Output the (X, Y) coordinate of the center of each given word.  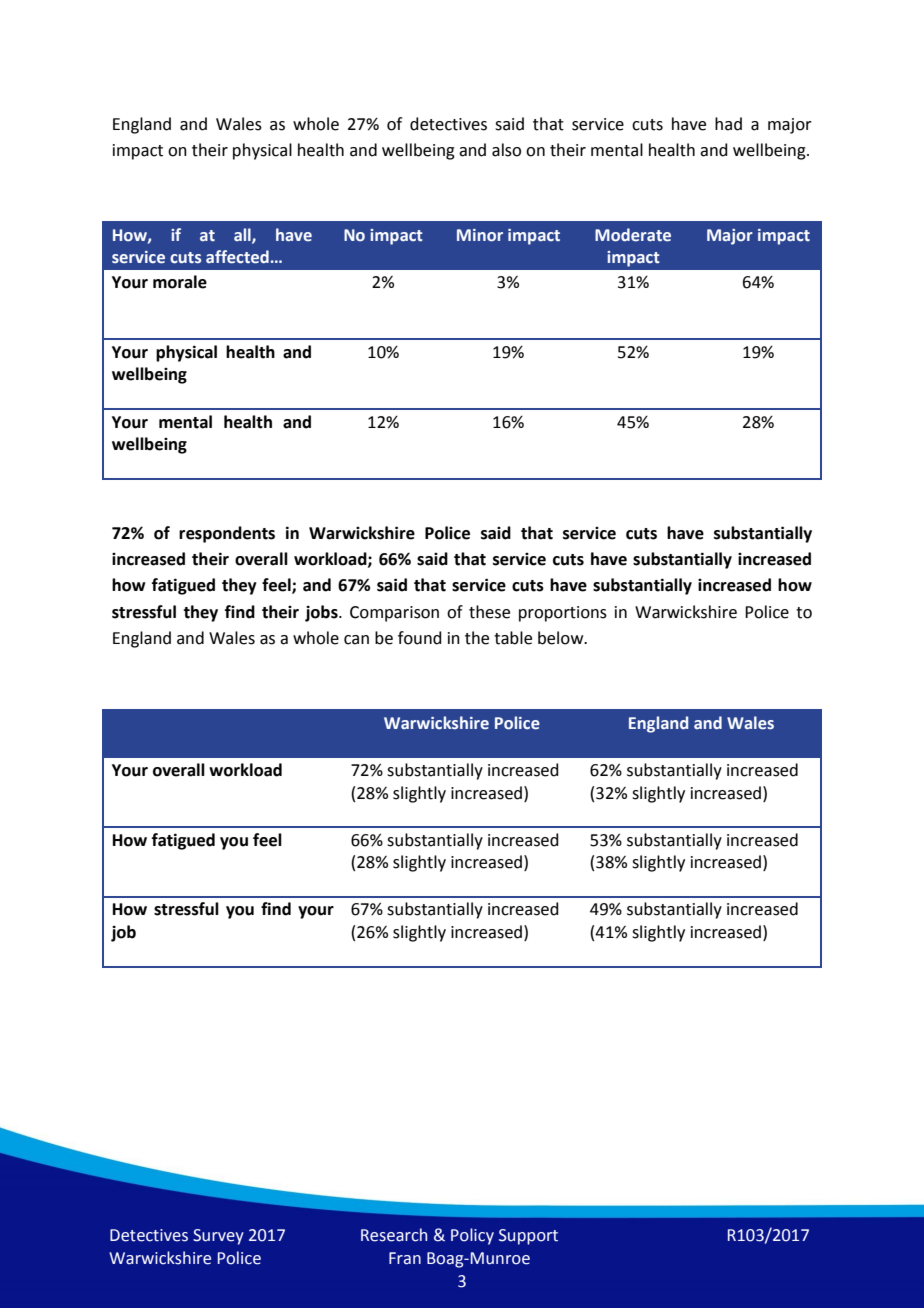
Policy (472, 1236)
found (420, 638)
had (728, 124)
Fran (405, 1258)
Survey (218, 1237)
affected (237, 257)
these (489, 612)
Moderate (633, 235)
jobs (322, 613)
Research (394, 1235)
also (506, 150)
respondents (227, 534)
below (562, 638)
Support (528, 1237)
